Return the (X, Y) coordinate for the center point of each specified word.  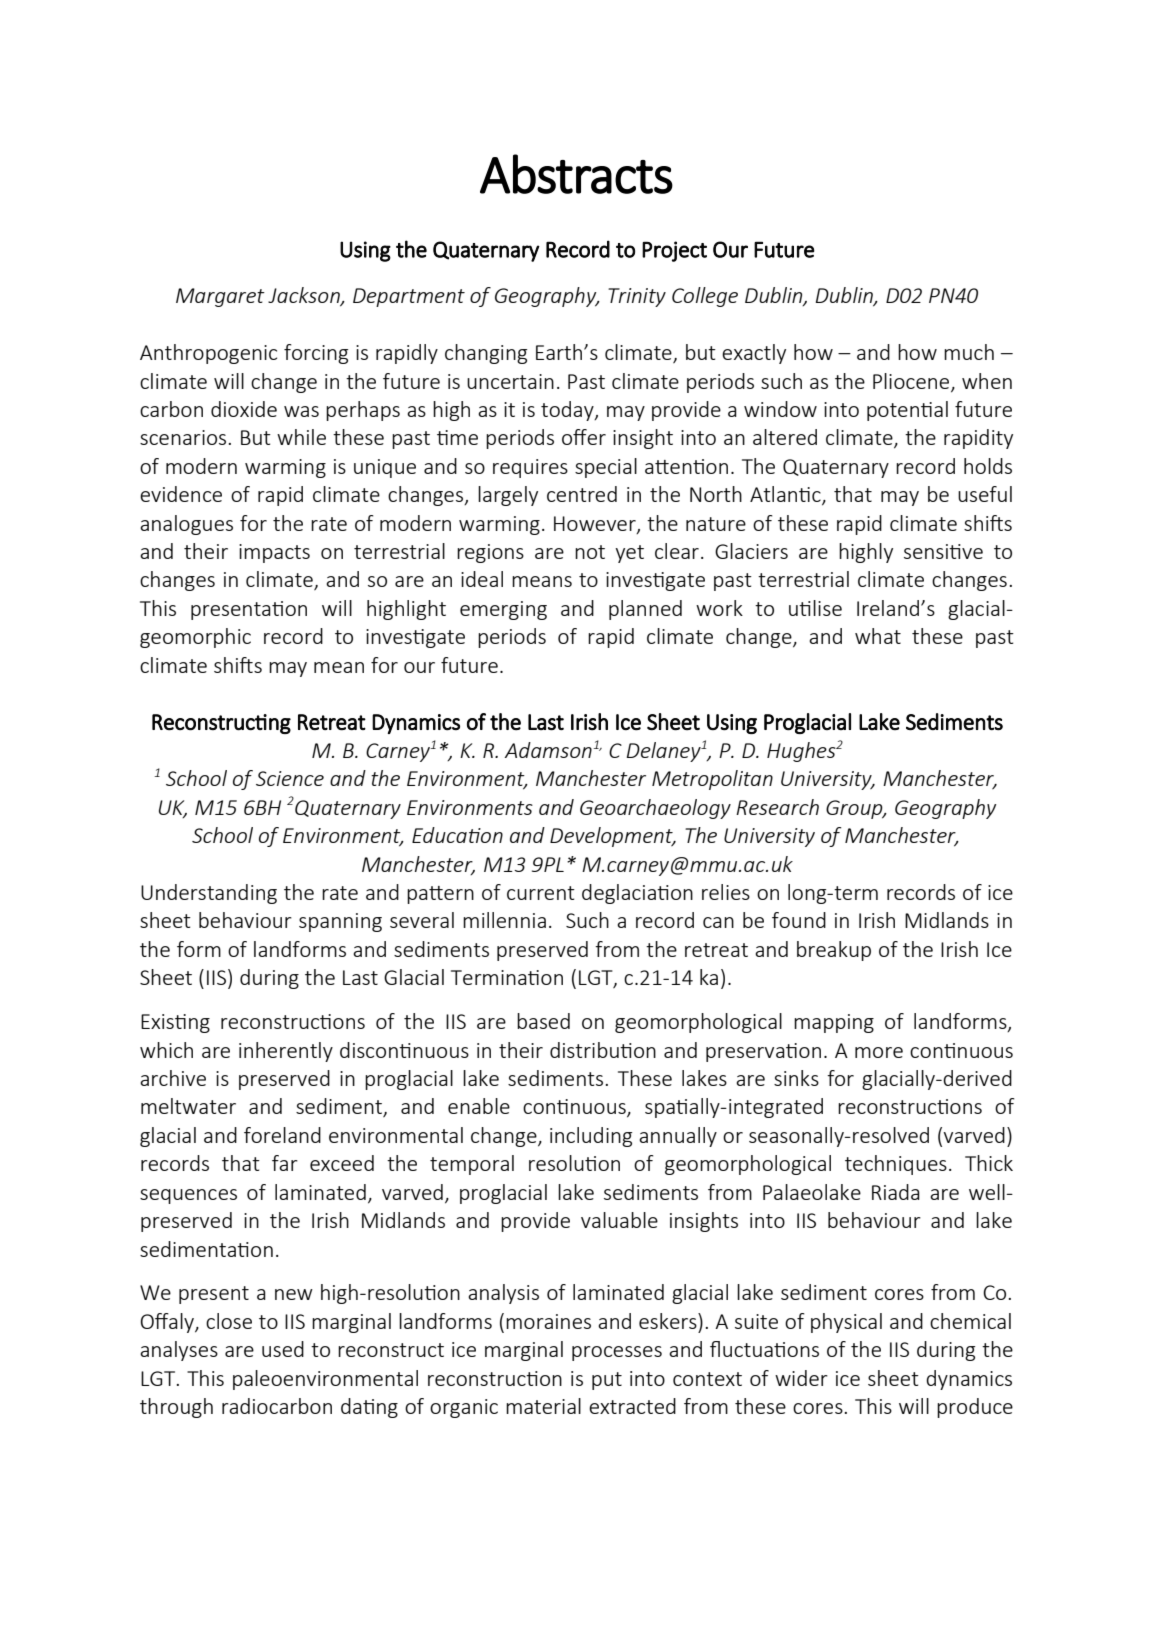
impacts (274, 553)
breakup (834, 951)
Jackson (305, 296)
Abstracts (576, 174)
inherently (286, 1052)
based (543, 1021)
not (590, 552)
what (878, 636)
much (969, 352)
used (283, 1349)
